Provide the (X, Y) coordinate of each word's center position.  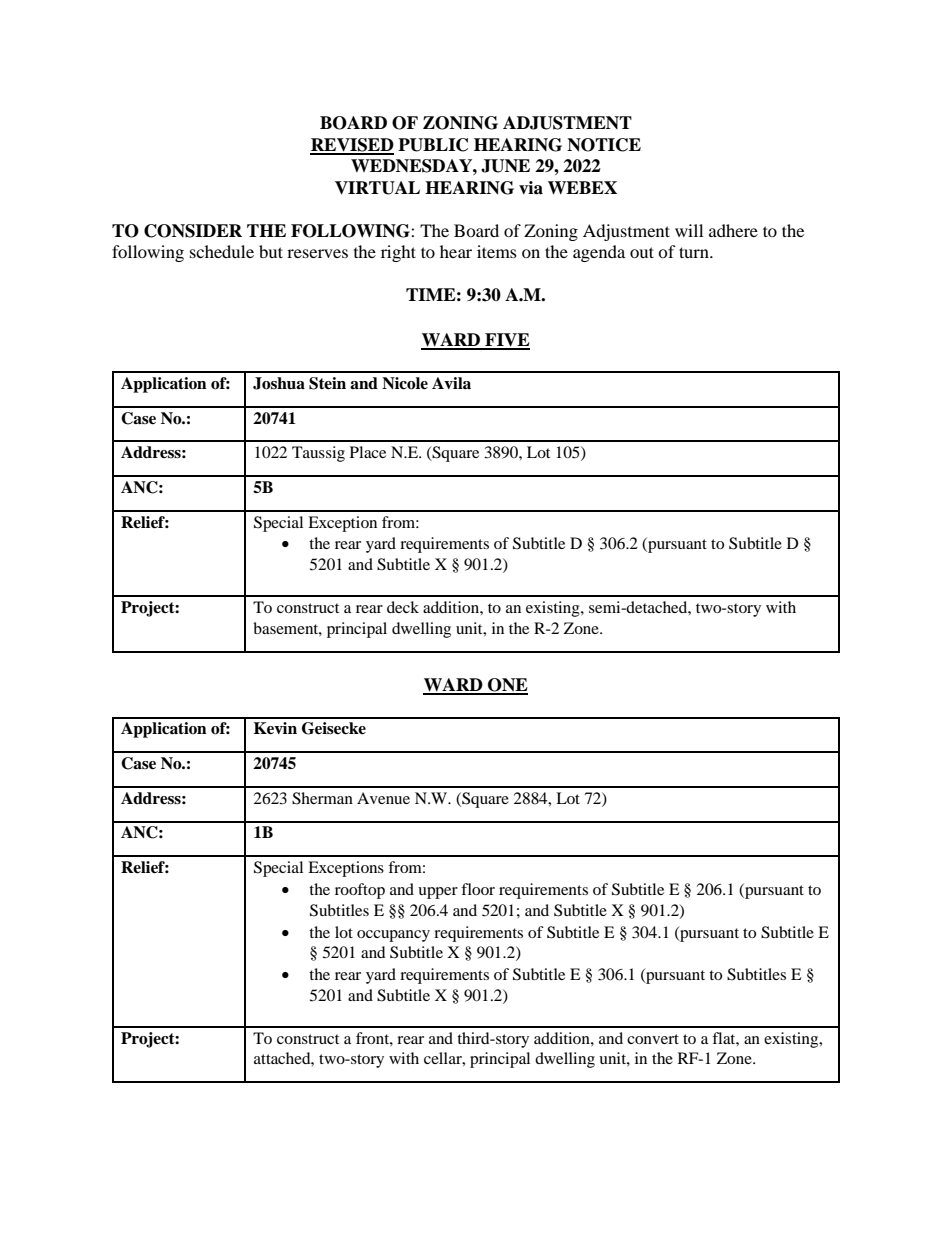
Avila (451, 383)
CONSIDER (193, 231)
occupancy (393, 936)
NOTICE (604, 145)
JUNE (505, 166)
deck (403, 607)
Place (368, 452)
